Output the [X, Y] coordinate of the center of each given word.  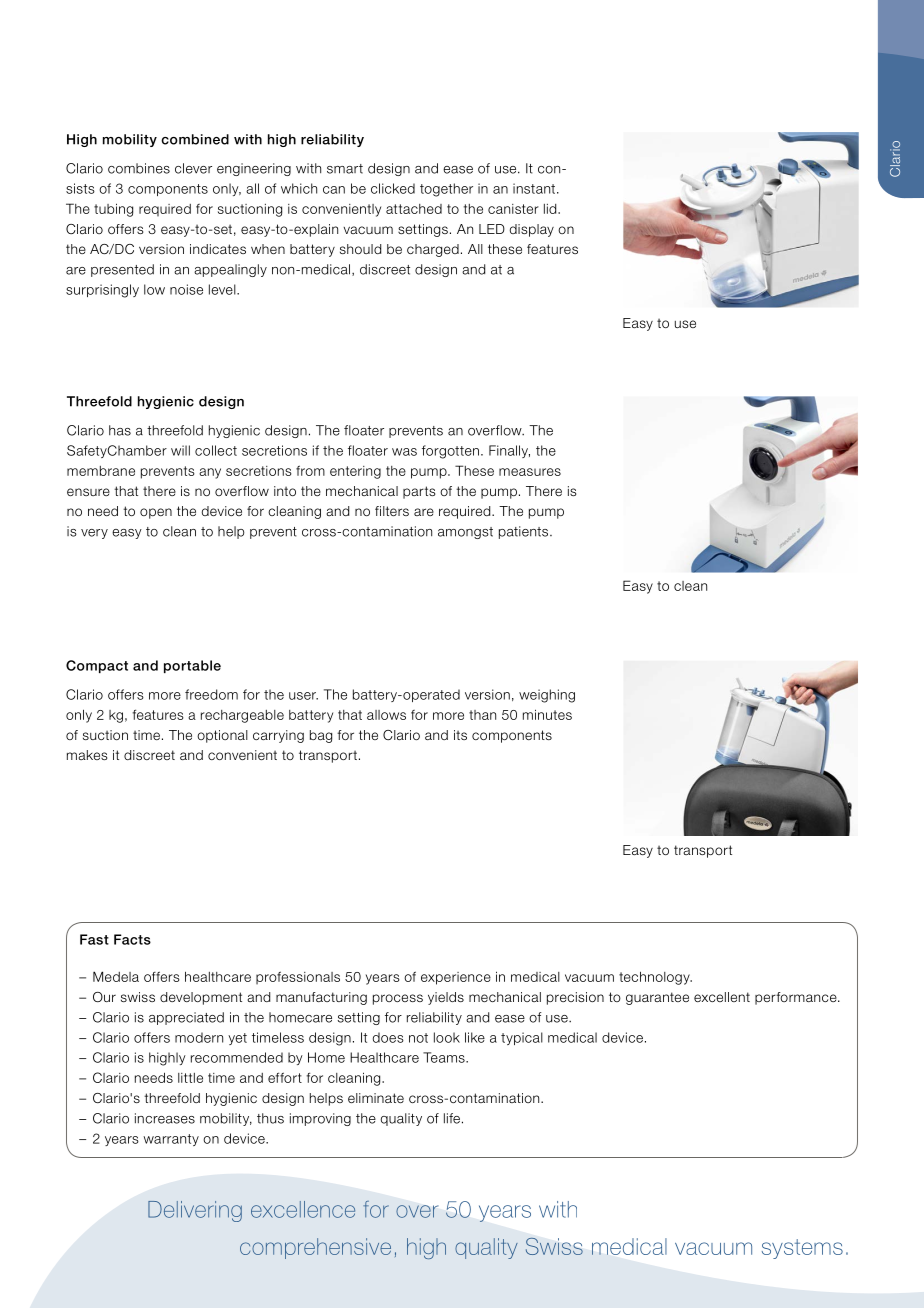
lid [551, 209]
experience [456, 978]
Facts [132, 939]
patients [525, 532]
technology [655, 978]
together [446, 190]
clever [193, 168]
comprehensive [315, 1248]
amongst [465, 533]
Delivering [195, 1211]
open [156, 513]
